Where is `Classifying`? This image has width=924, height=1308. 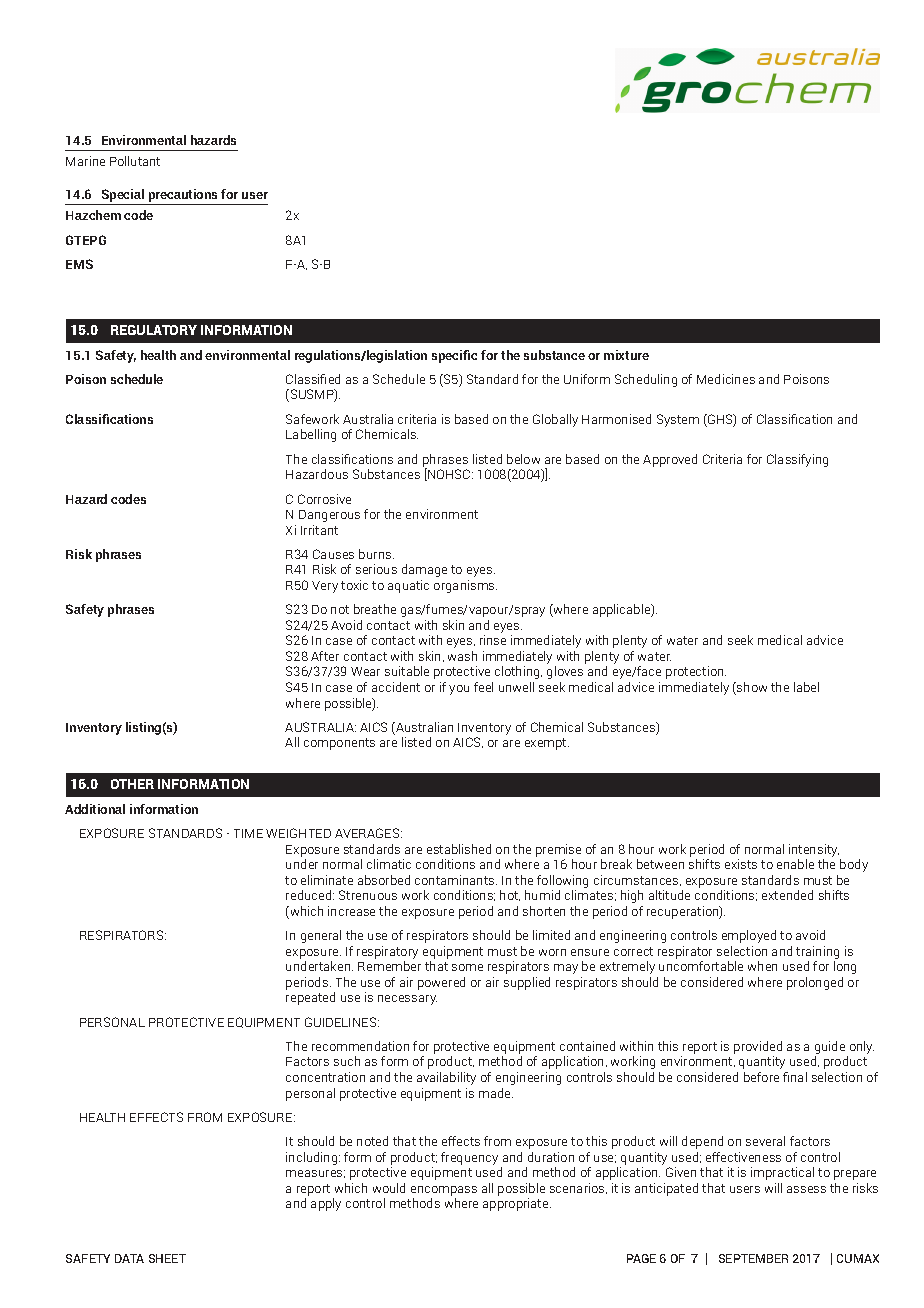 Classifying is located at coordinates (797, 460).
